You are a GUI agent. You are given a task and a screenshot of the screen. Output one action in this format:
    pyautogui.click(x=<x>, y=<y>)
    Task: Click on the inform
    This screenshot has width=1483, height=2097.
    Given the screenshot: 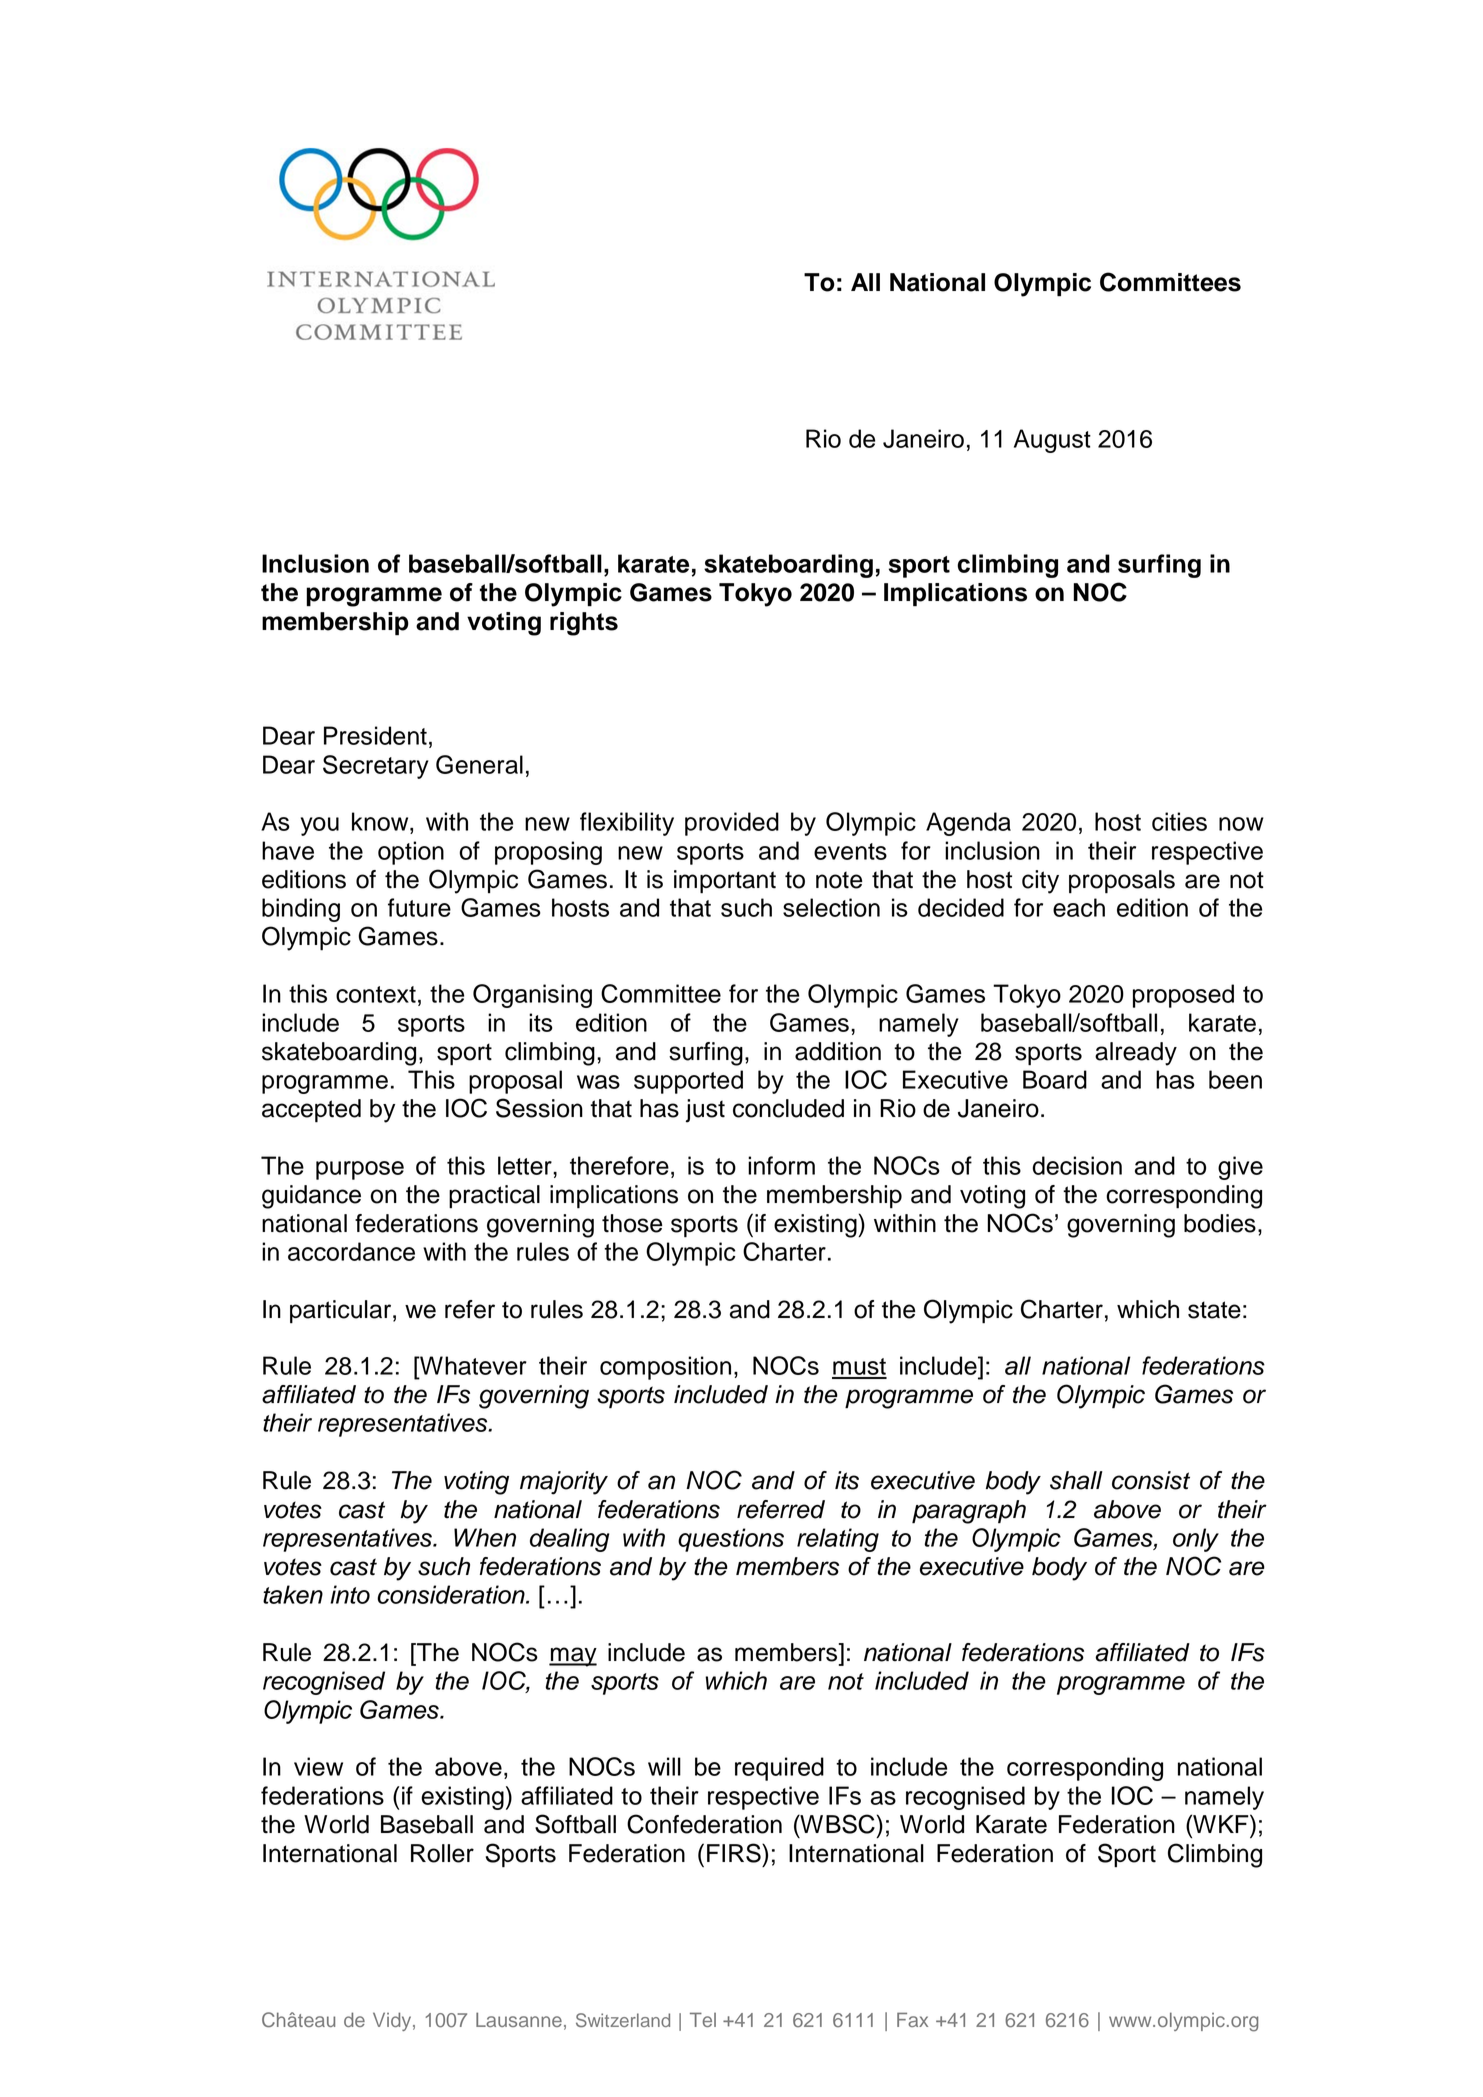 What is the action you would take?
    pyautogui.click(x=781, y=1165)
